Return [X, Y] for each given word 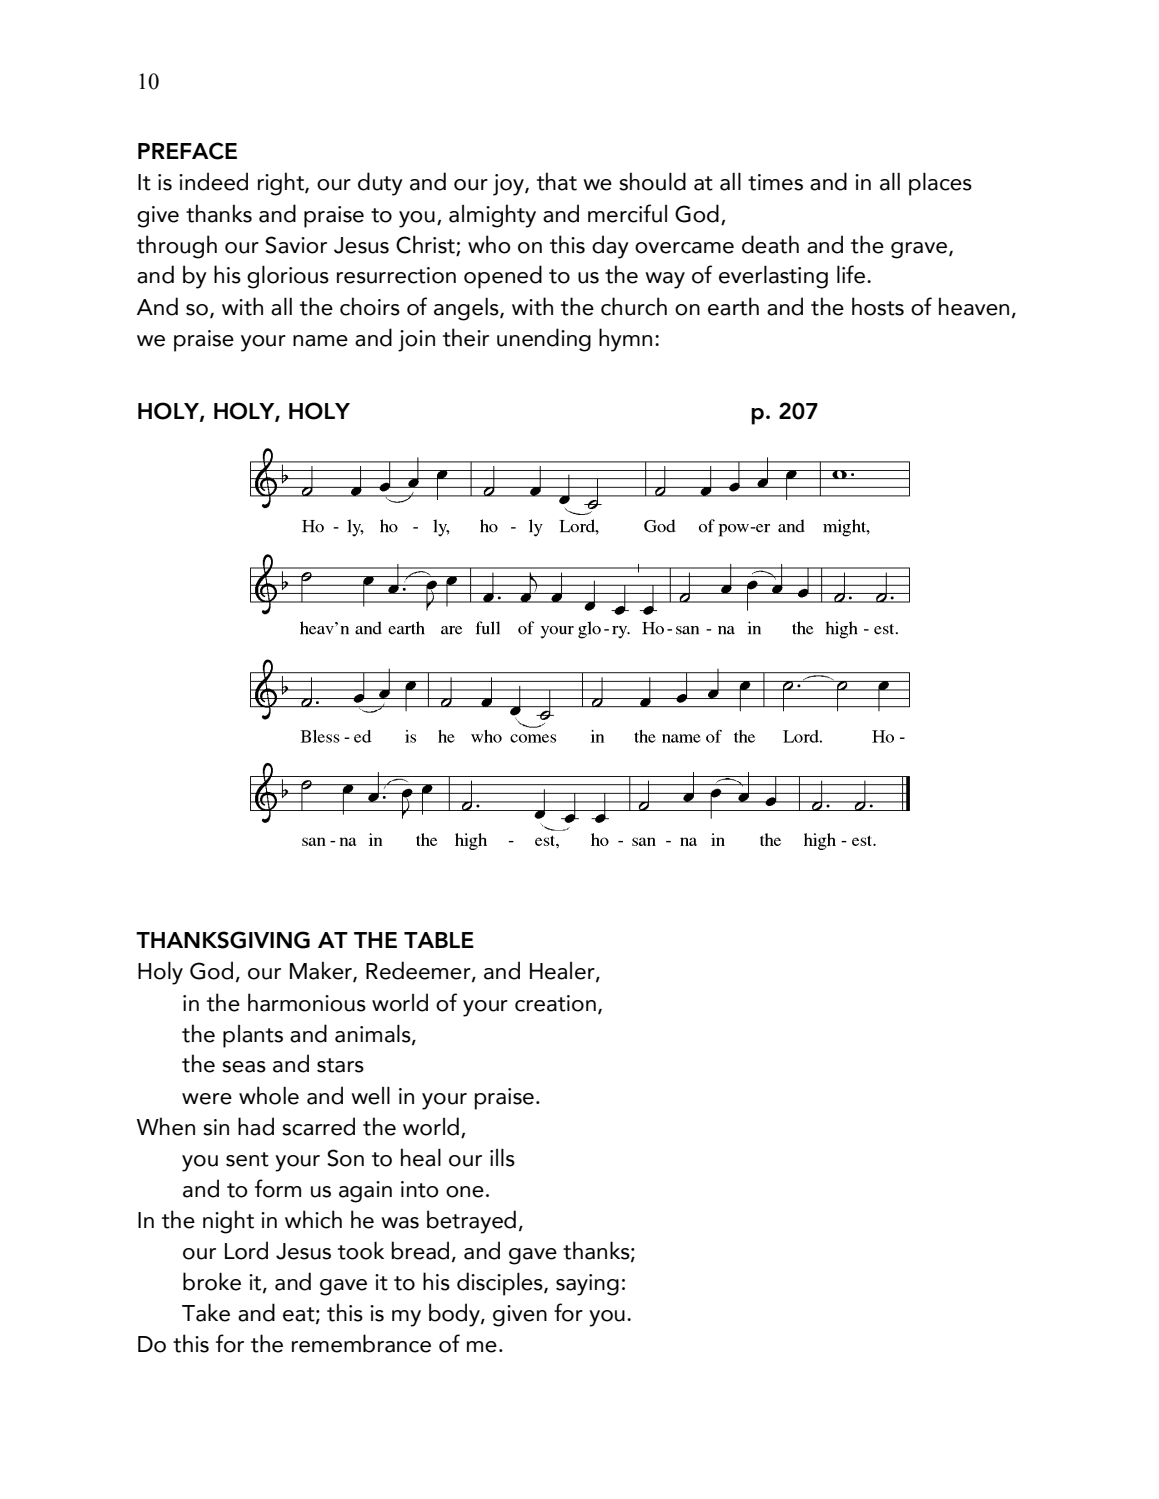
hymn [625, 340]
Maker [322, 972]
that [557, 181]
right [282, 184]
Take [206, 1312]
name [320, 341]
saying [587, 1285]
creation [555, 1003]
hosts [878, 306]
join [416, 341]
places [940, 184]
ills [502, 1157]
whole [269, 1095]
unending [544, 340]
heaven [974, 306]
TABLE [439, 940]
